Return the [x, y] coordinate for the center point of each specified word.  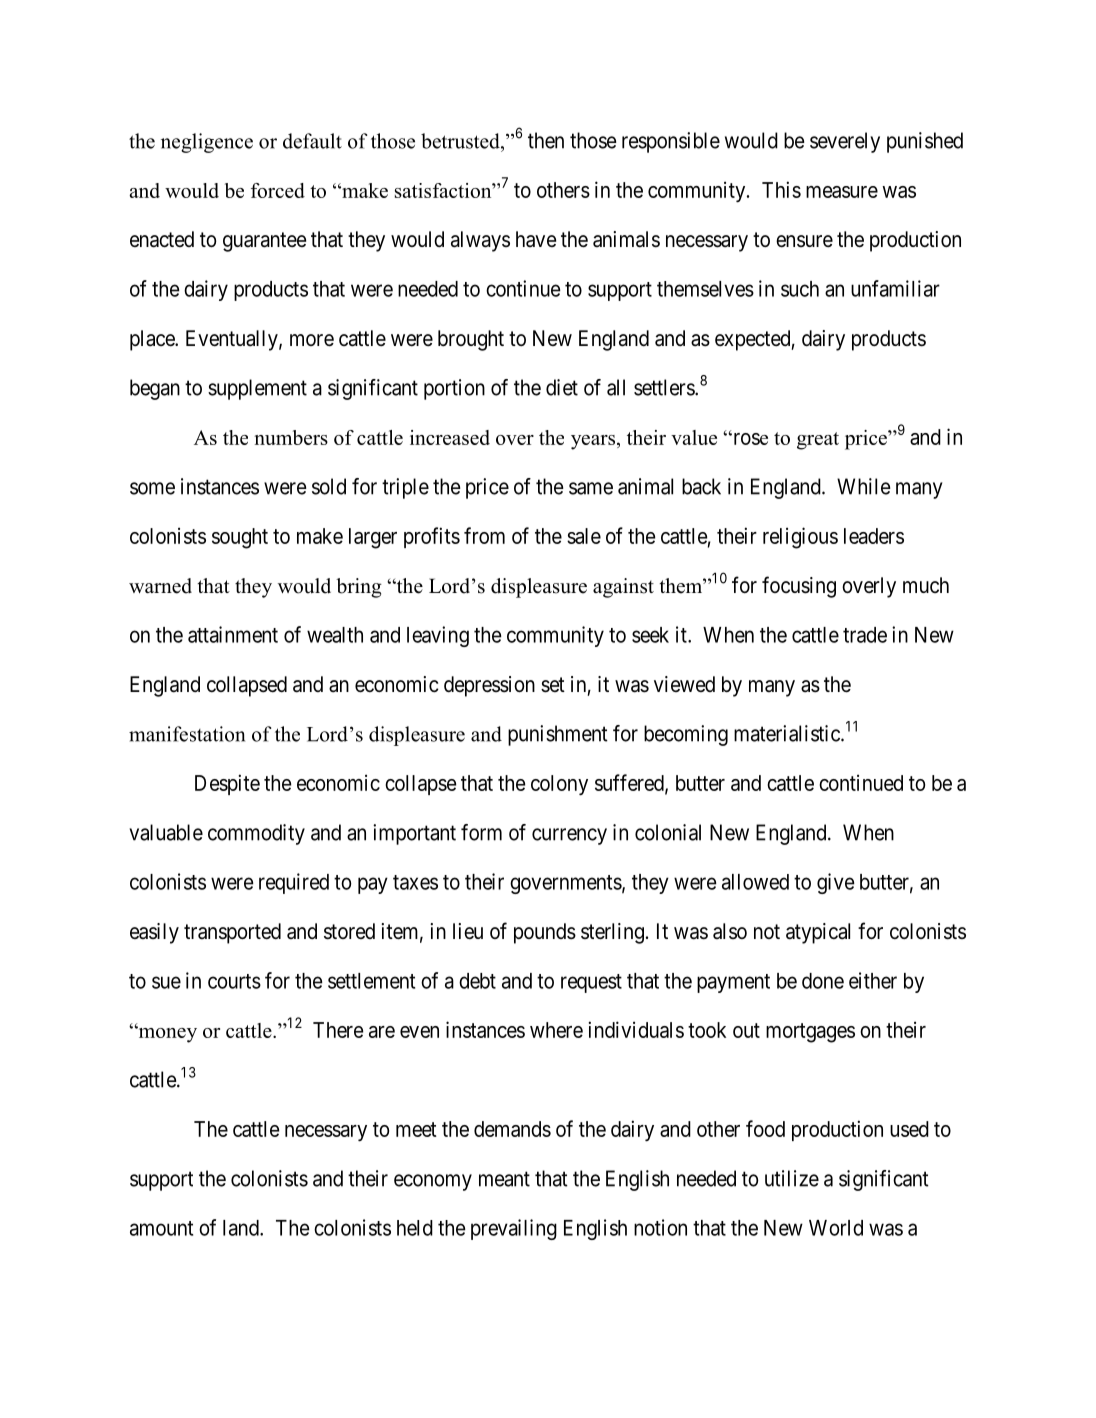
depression [489, 686]
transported [232, 933]
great [818, 441]
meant [504, 1179]
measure [842, 192]
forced [278, 190]
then [546, 140]
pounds [545, 933]
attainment [233, 634]
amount [161, 1228]
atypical [818, 933]
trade [865, 635]
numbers [291, 437]
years [594, 442]
